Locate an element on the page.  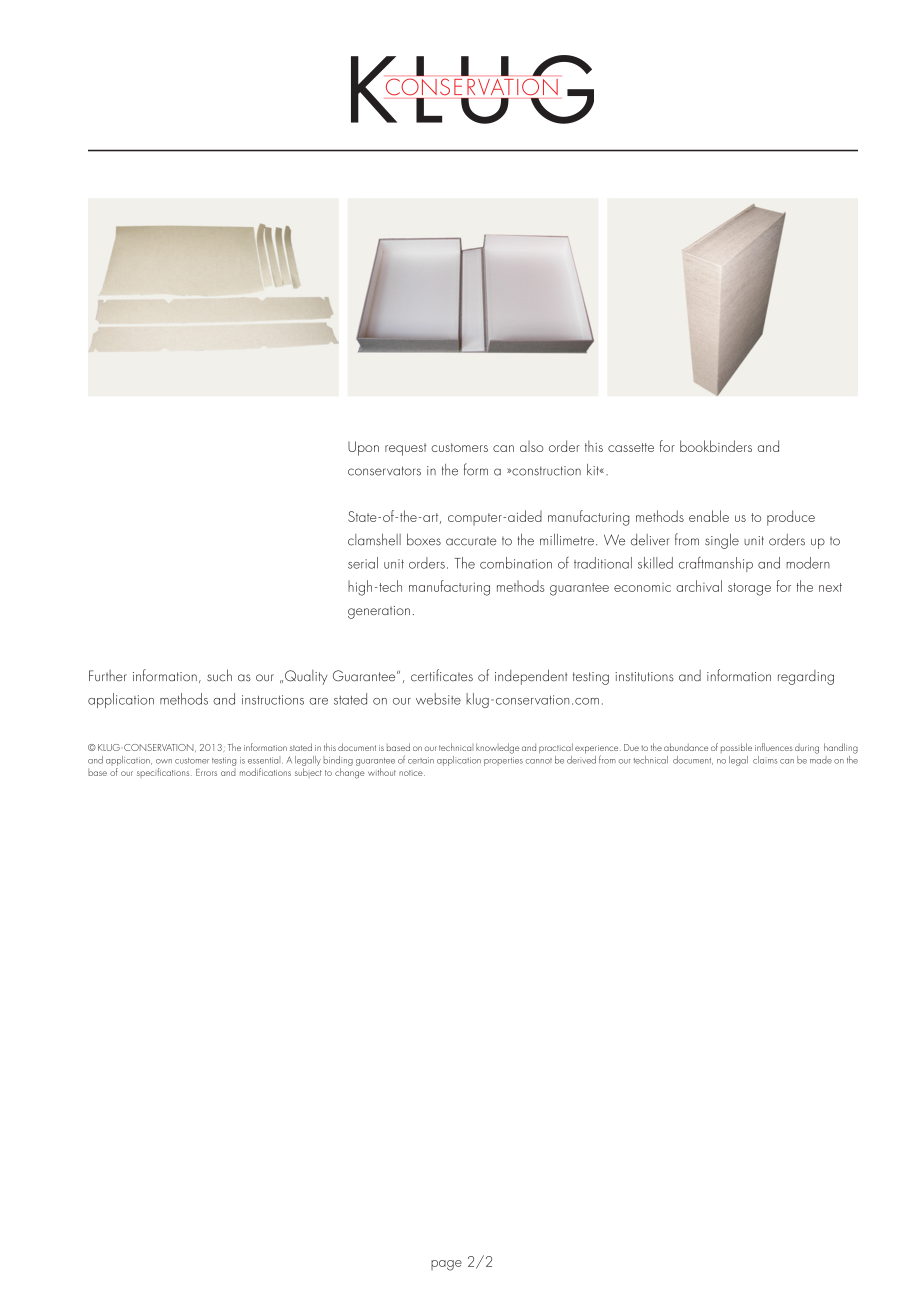
also is located at coordinates (532, 446).
